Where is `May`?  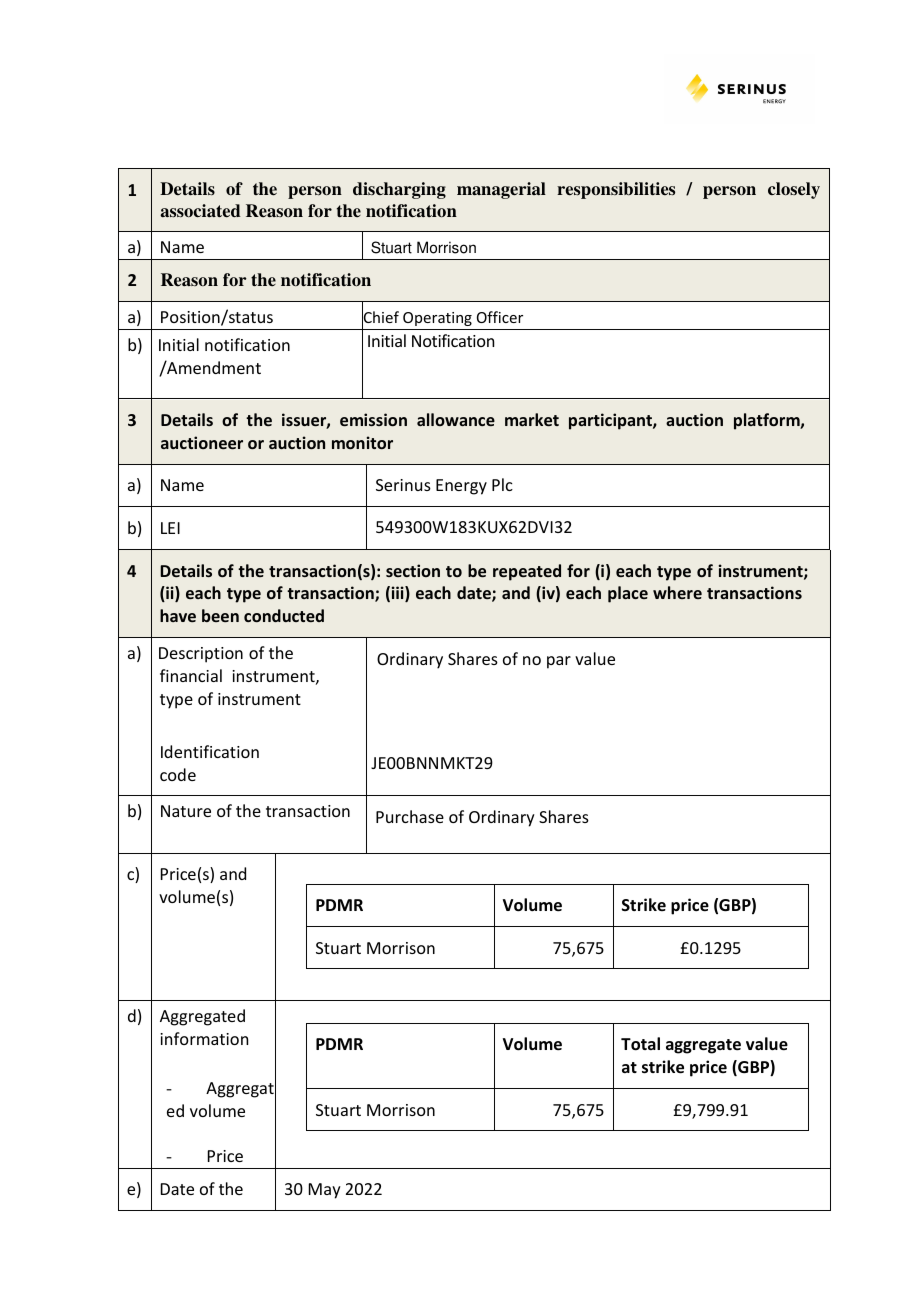
May is located at coordinates (325, 1191).
